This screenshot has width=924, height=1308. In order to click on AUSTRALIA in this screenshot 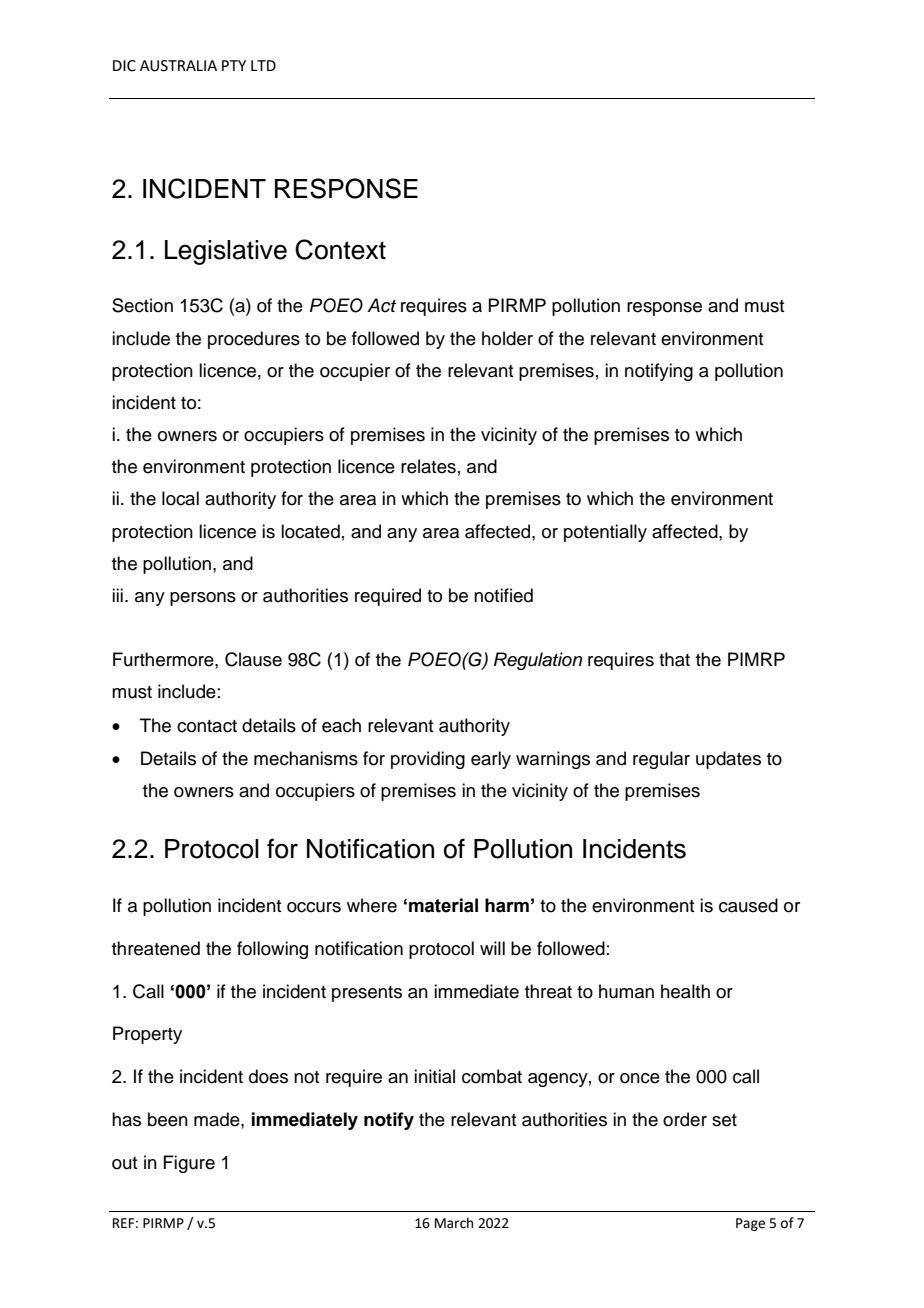, I will do `click(178, 66)`.
